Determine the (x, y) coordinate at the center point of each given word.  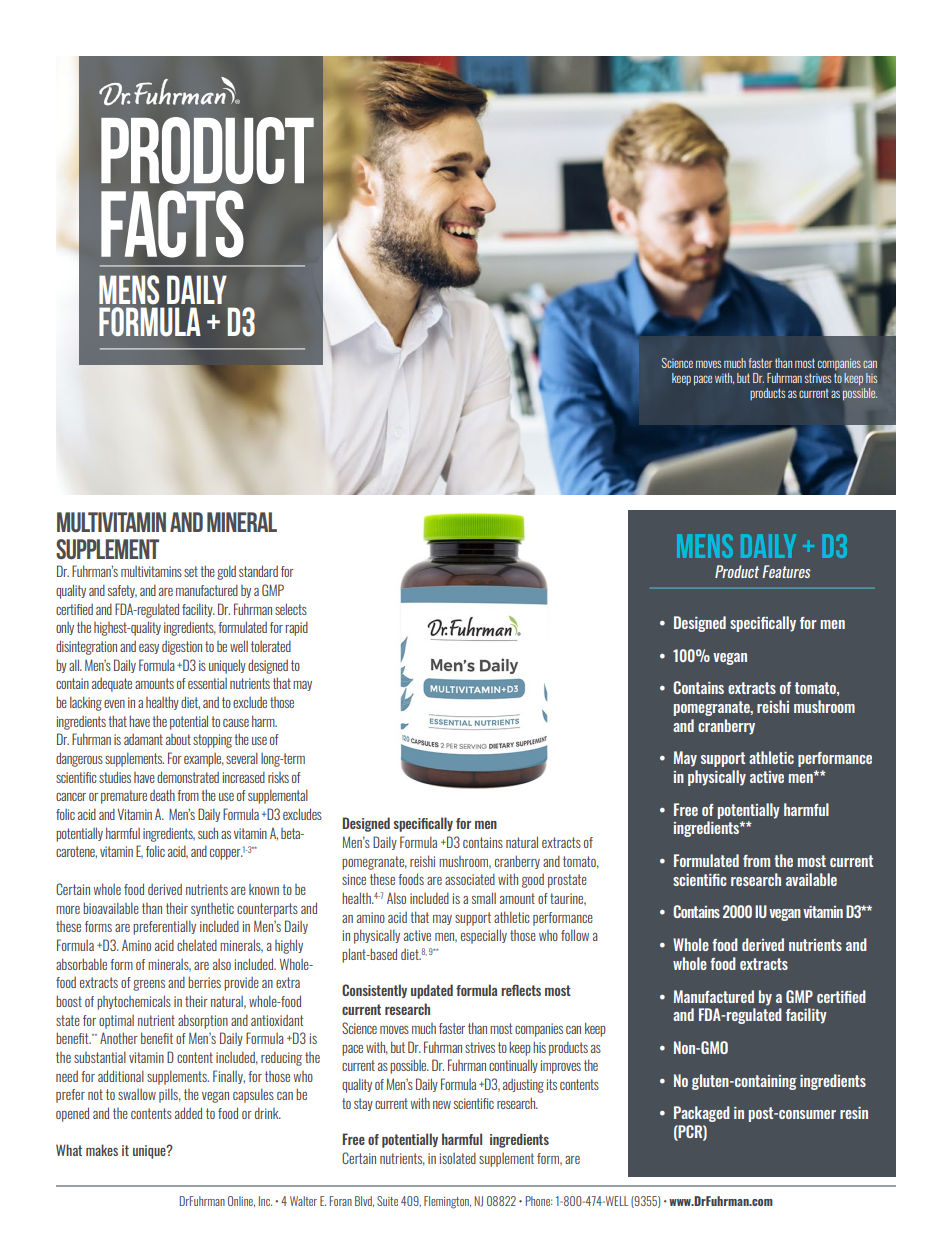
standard (258, 571)
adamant (143, 739)
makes (102, 1150)
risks (278, 777)
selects (291, 609)
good (533, 881)
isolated (458, 1158)
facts (172, 224)
